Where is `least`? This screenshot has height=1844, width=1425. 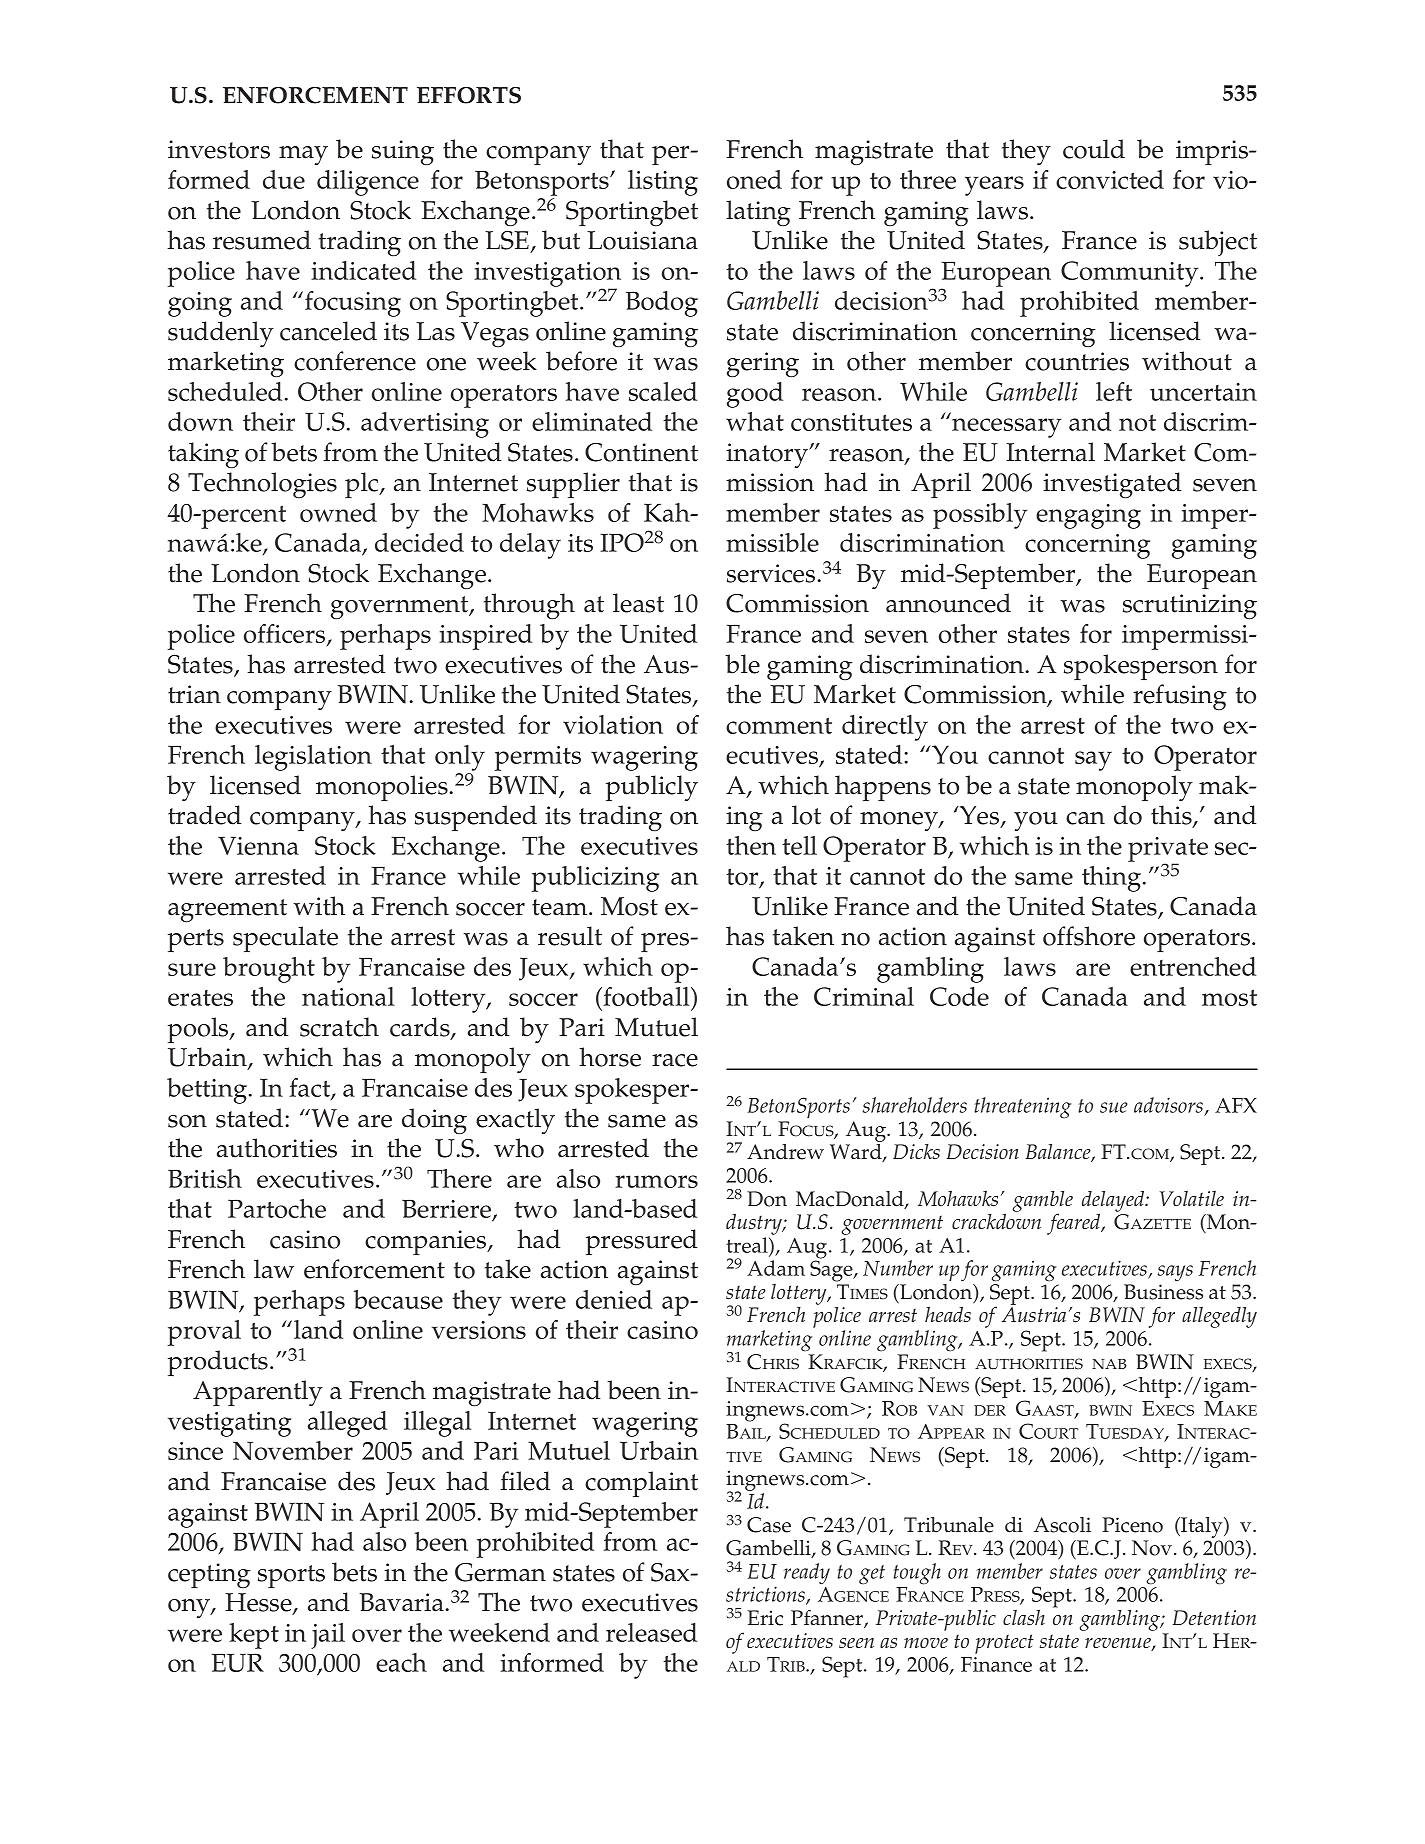 least is located at coordinates (638, 603).
